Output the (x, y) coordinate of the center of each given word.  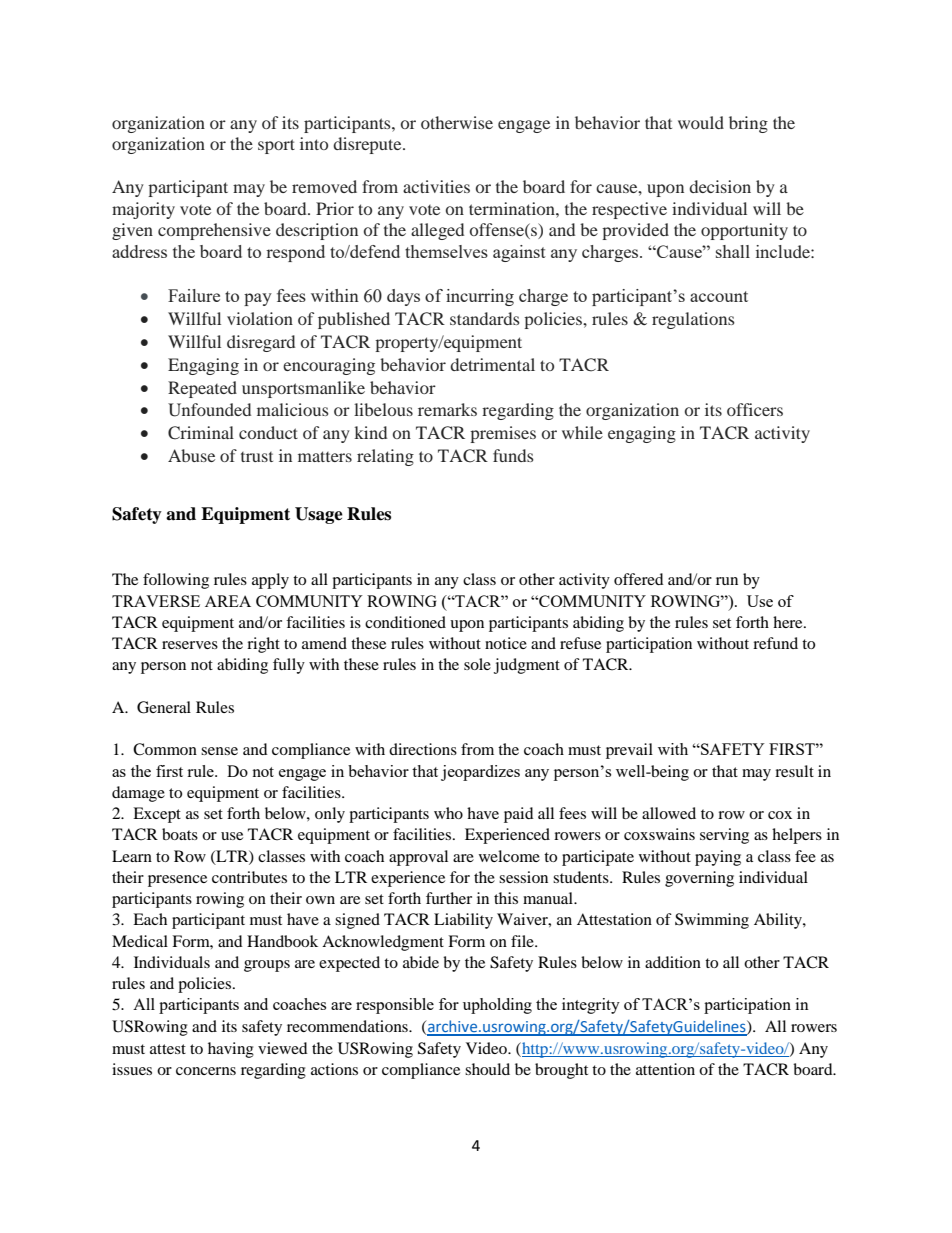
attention (665, 1069)
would (701, 122)
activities (436, 186)
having (231, 1050)
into (314, 143)
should (487, 1069)
